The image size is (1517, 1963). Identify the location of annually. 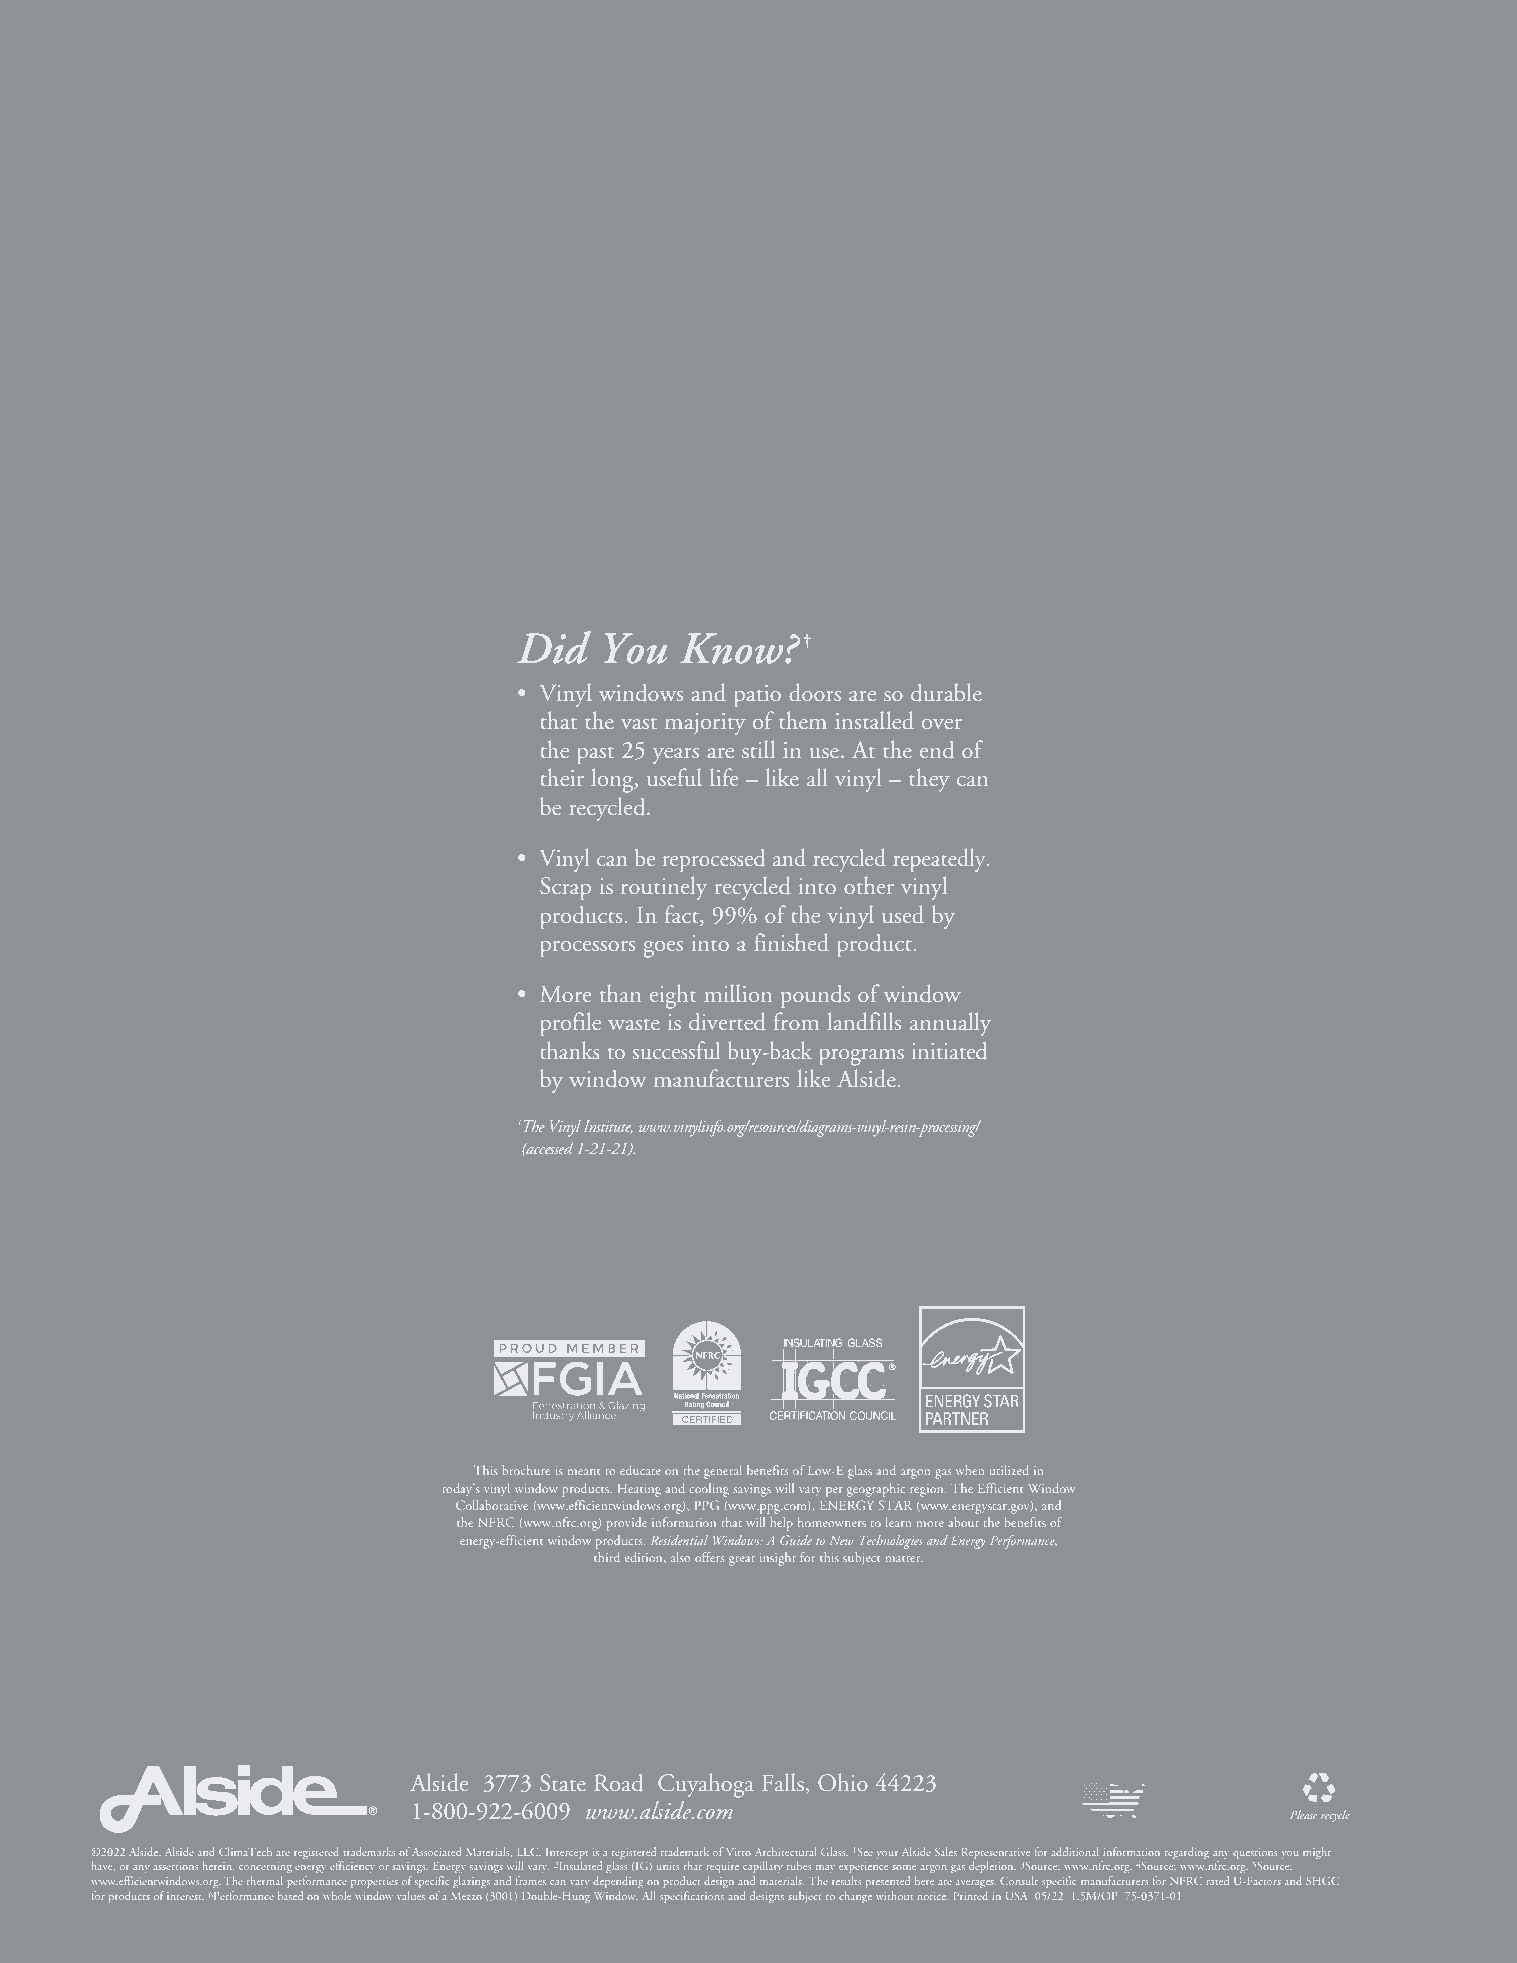
(950, 1024).
